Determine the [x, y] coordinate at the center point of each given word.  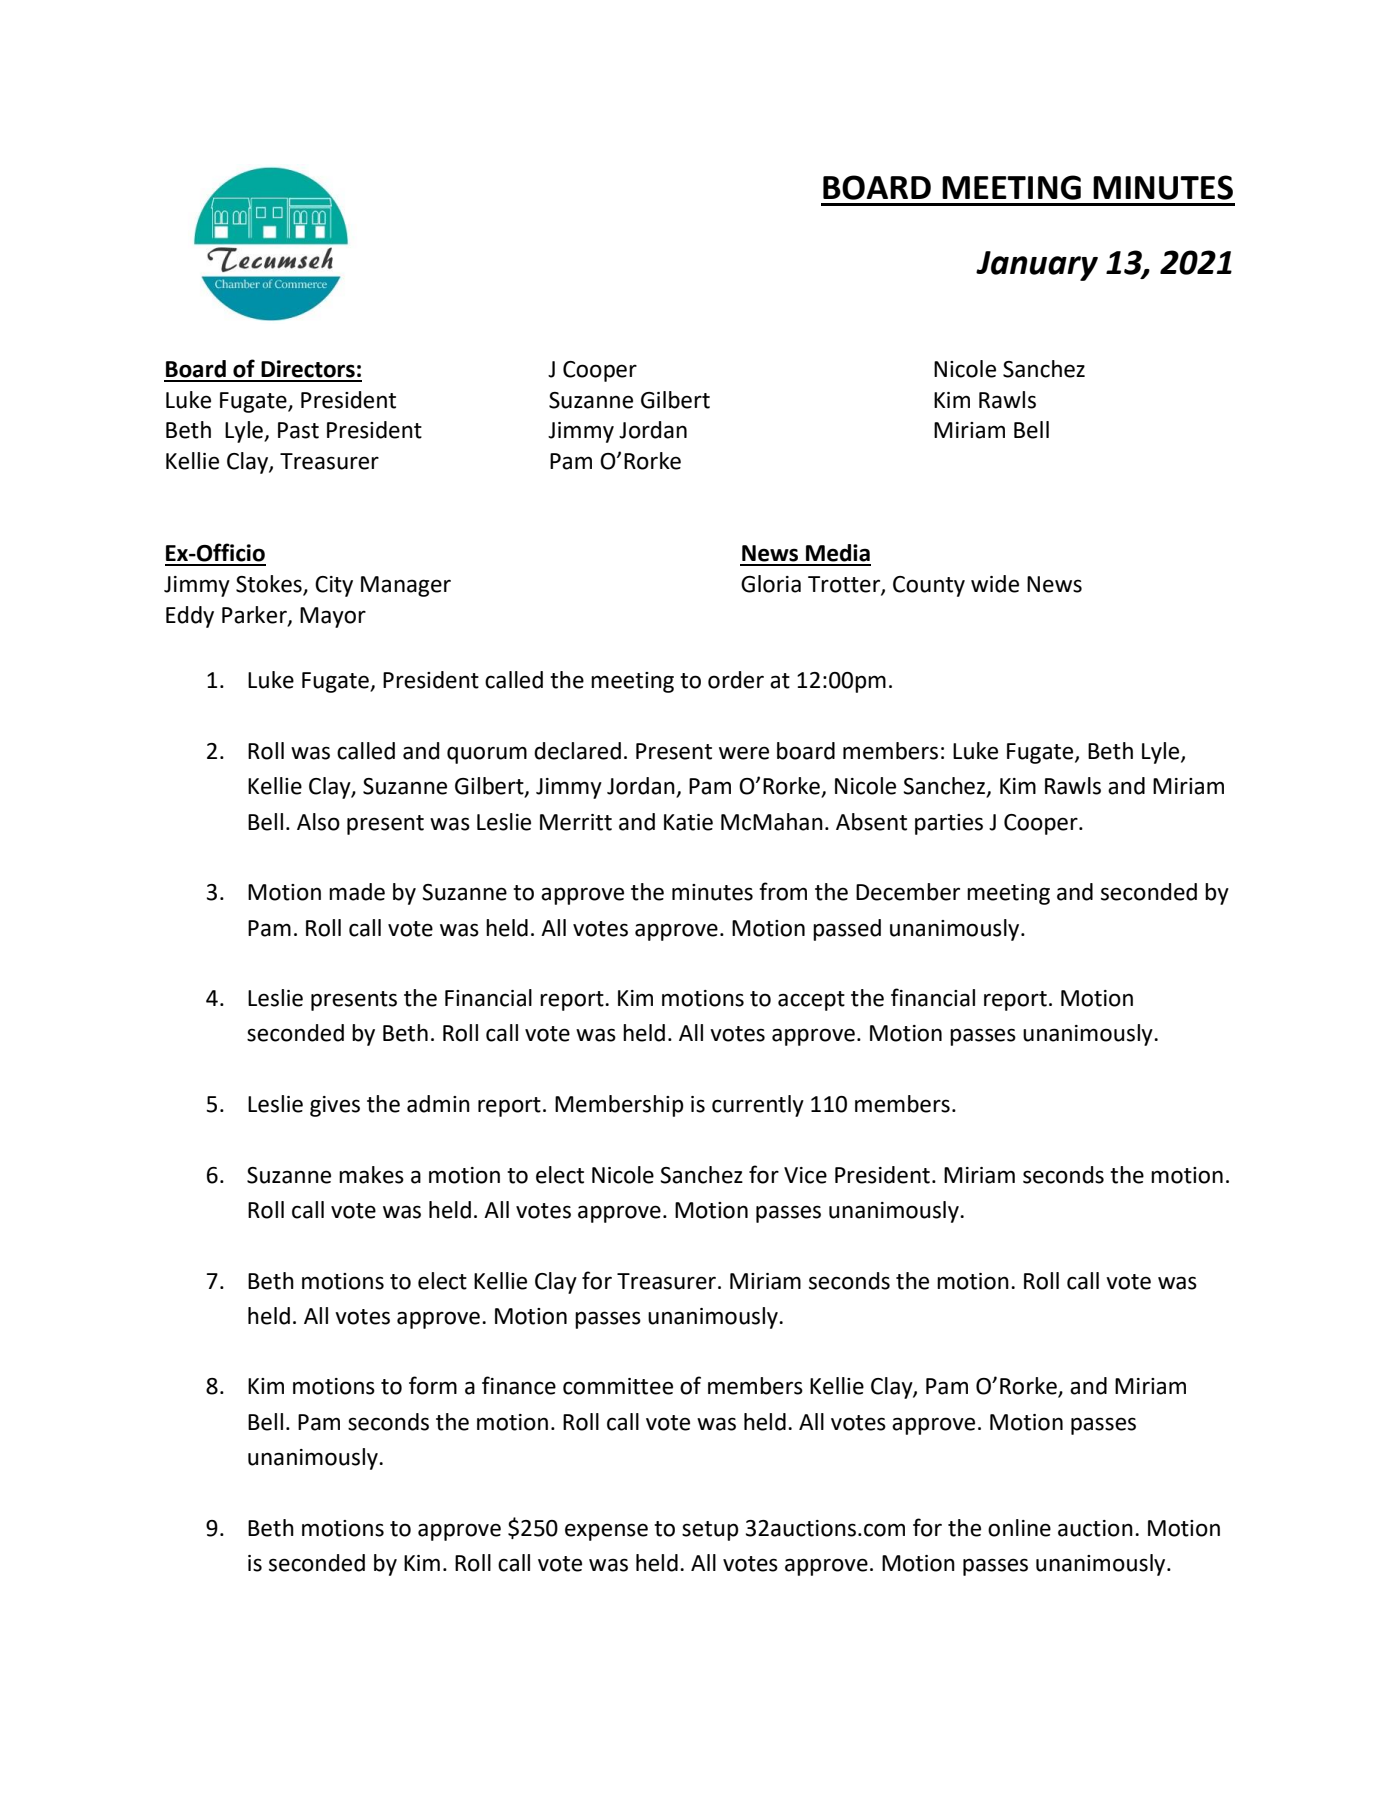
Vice [805, 1175]
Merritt [576, 822]
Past [298, 430]
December [908, 892]
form [433, 1385]
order [736, 680]
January [1037, 266]
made [357, 892]
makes [371, 1175]
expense [606, 1532]
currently [758, 1106]
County [929, 586]
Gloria [771, 584]
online [1019, 1528]
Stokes [270, 585]
